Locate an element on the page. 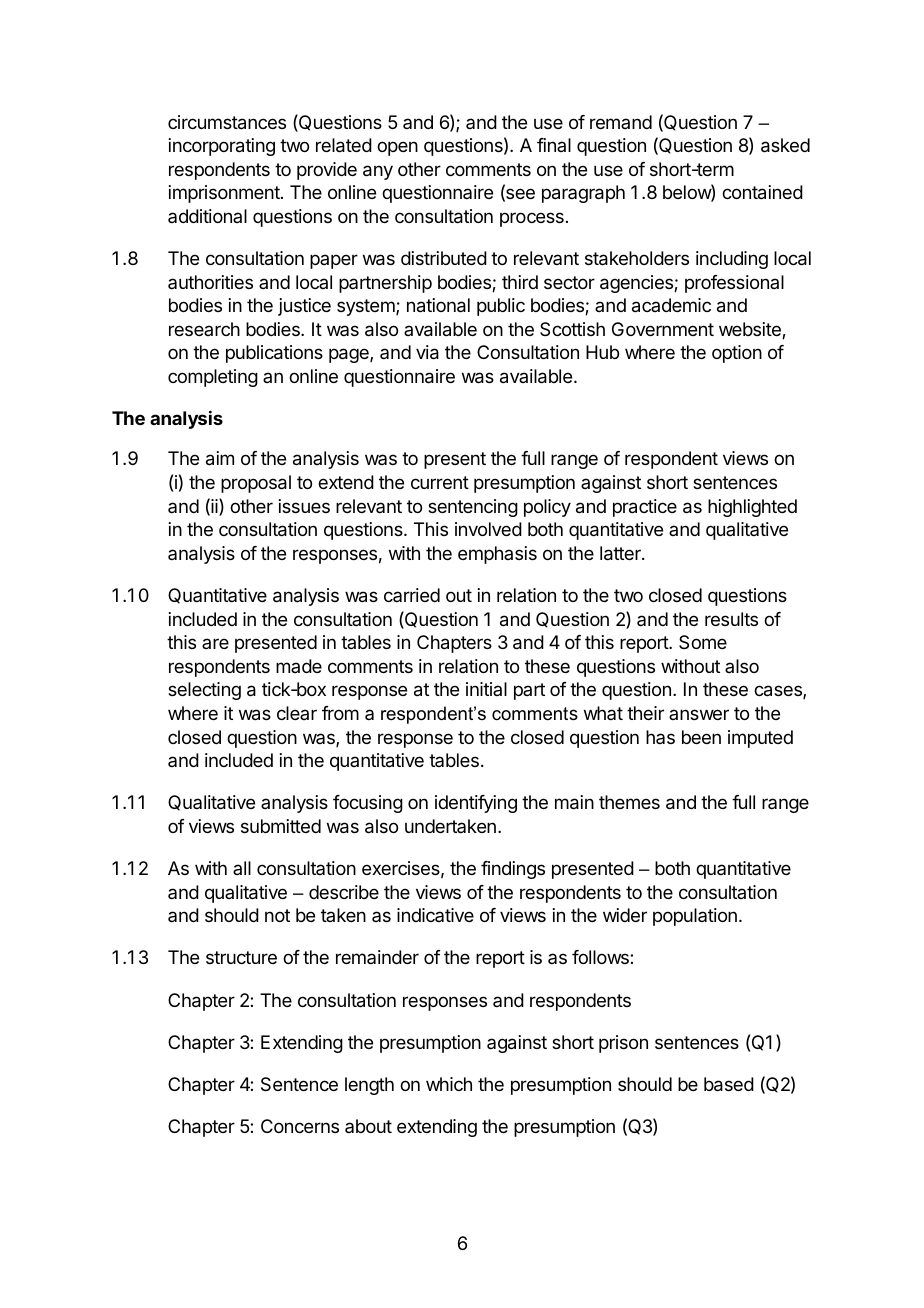  Concerns is located at coordinates (300, 1126).
